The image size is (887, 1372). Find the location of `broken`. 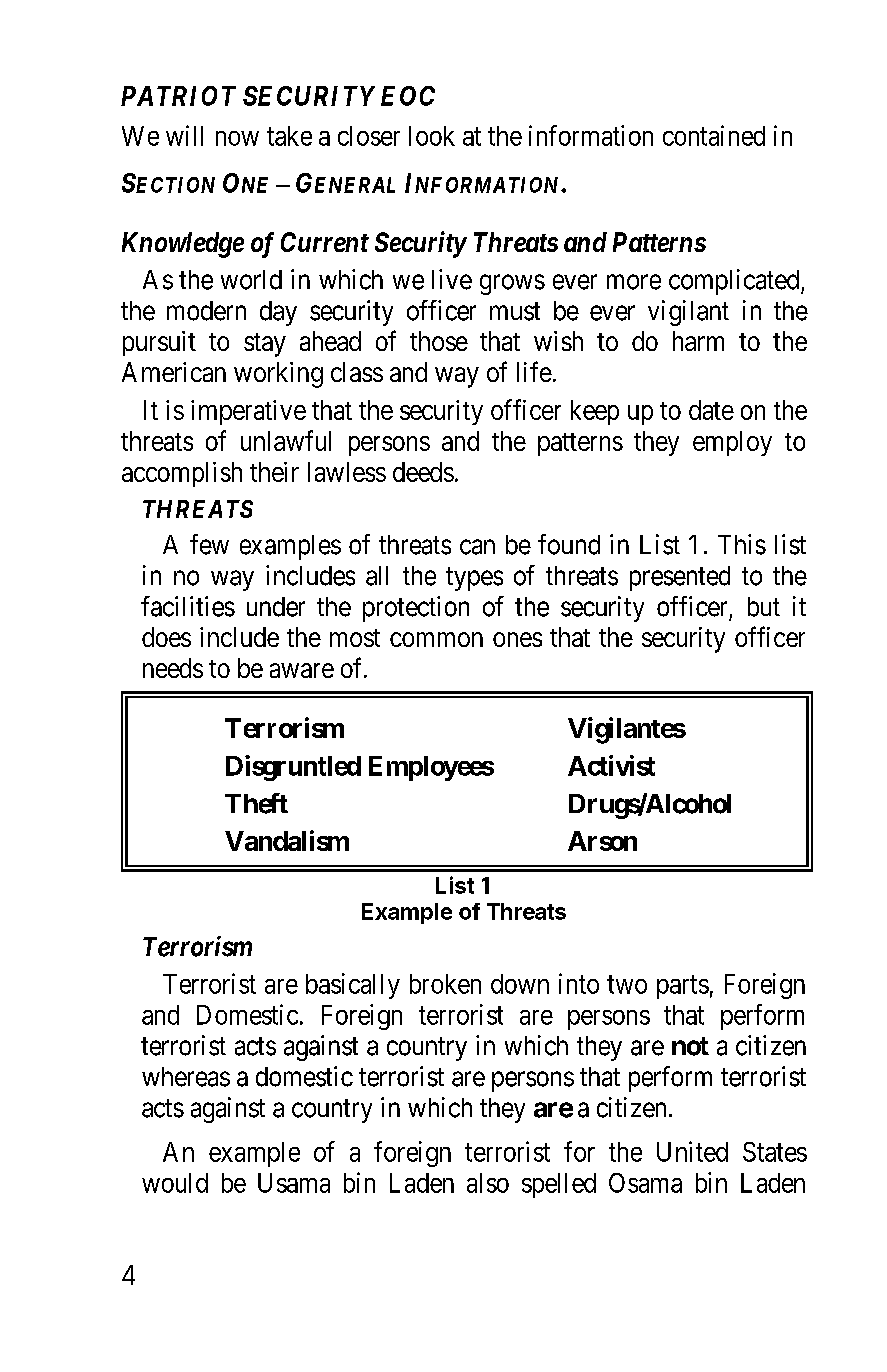

broken is located at coordinates (445, 984).
